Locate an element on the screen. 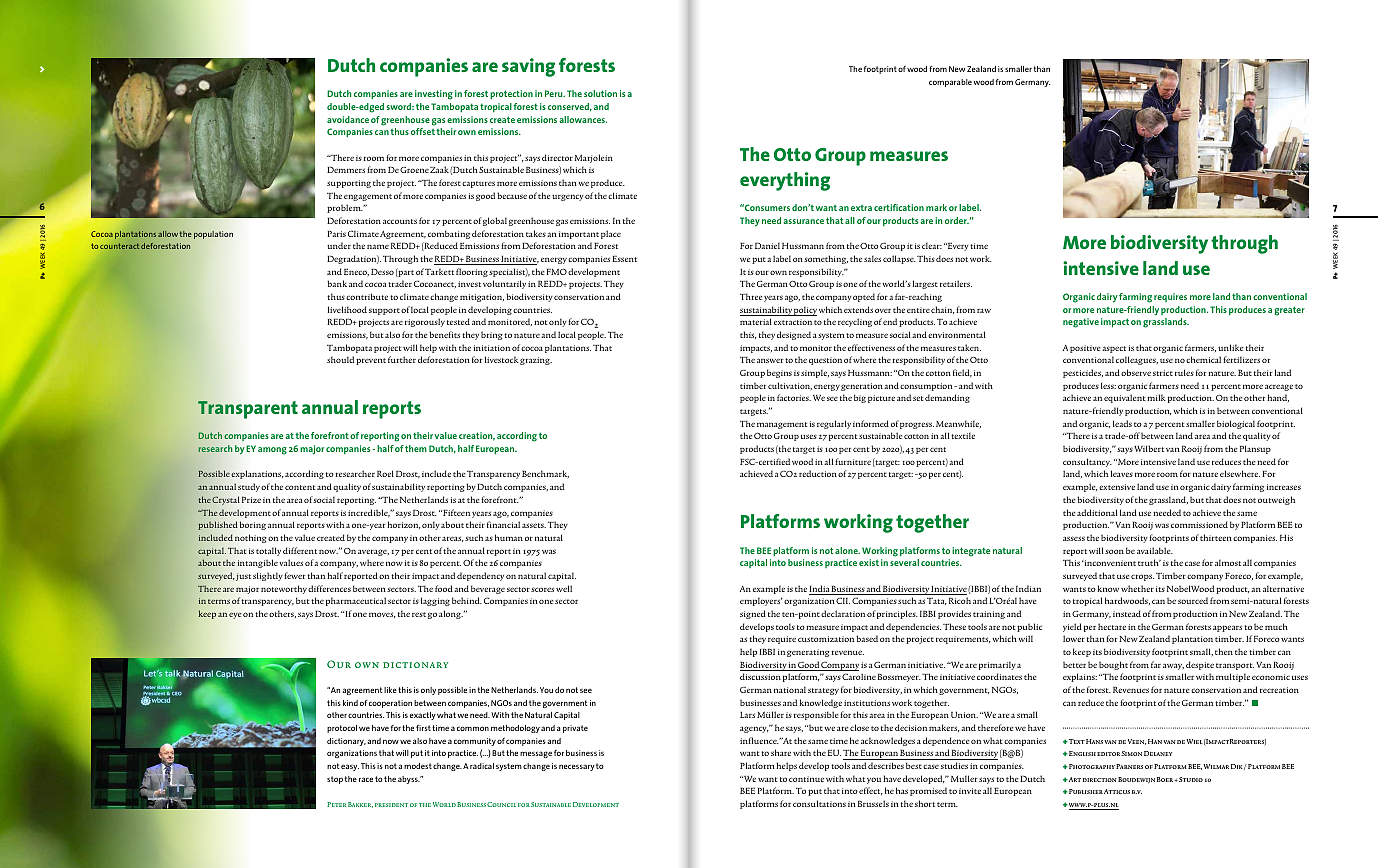 This screenshot has height=868, width=1378. moves is located at coordinates (382, 615).
